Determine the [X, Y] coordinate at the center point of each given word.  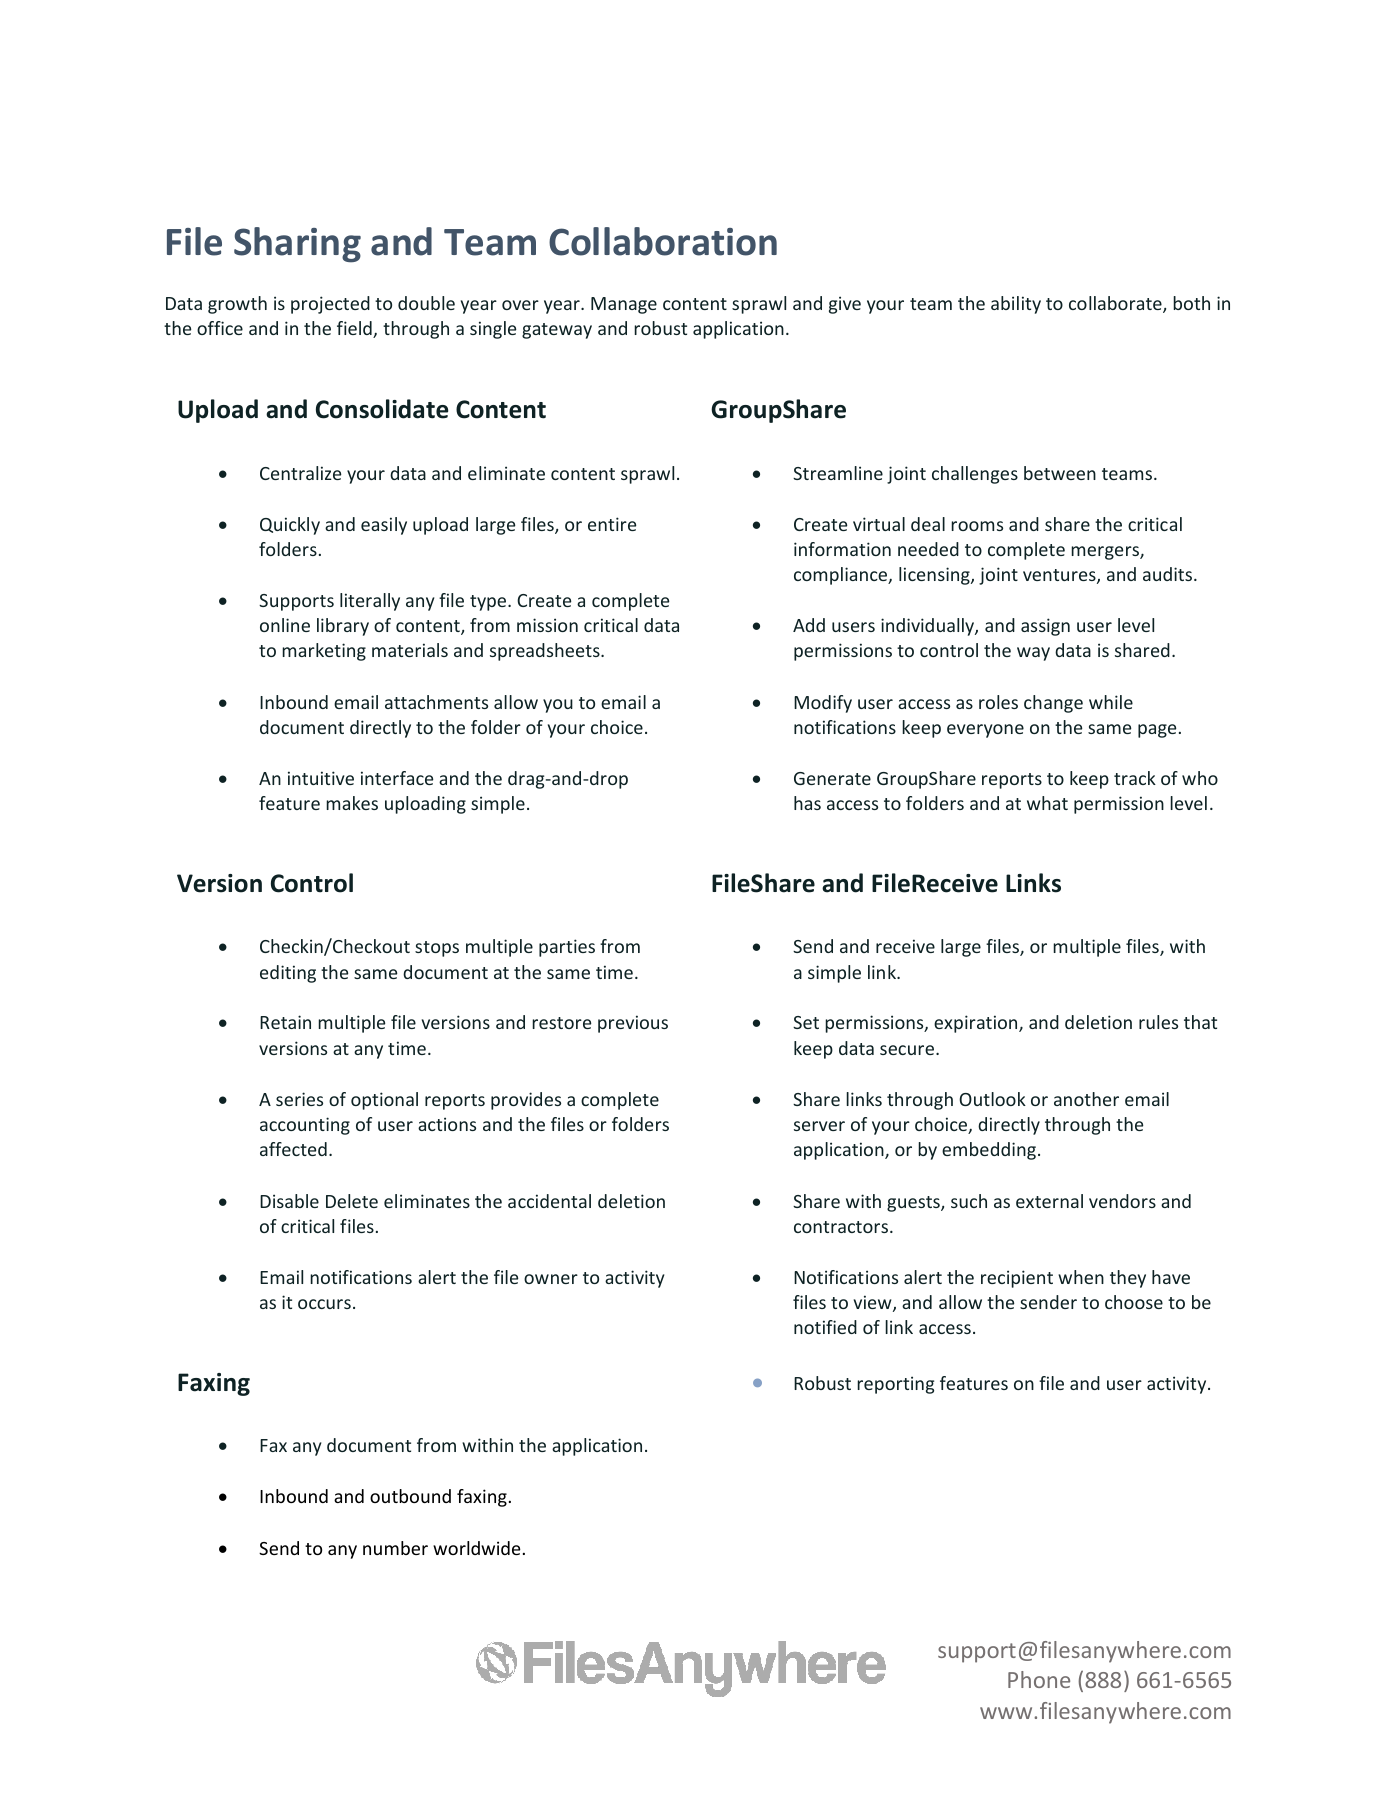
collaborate [1116, 304]
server [819, 1126]
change [1053, 704]
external [1049, 1201]
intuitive [321, 778]
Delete [352, 1201]
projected [330, 305]
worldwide [477, 1548]
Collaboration [663, 241]
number [395, 1548]
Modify [823, 704]
